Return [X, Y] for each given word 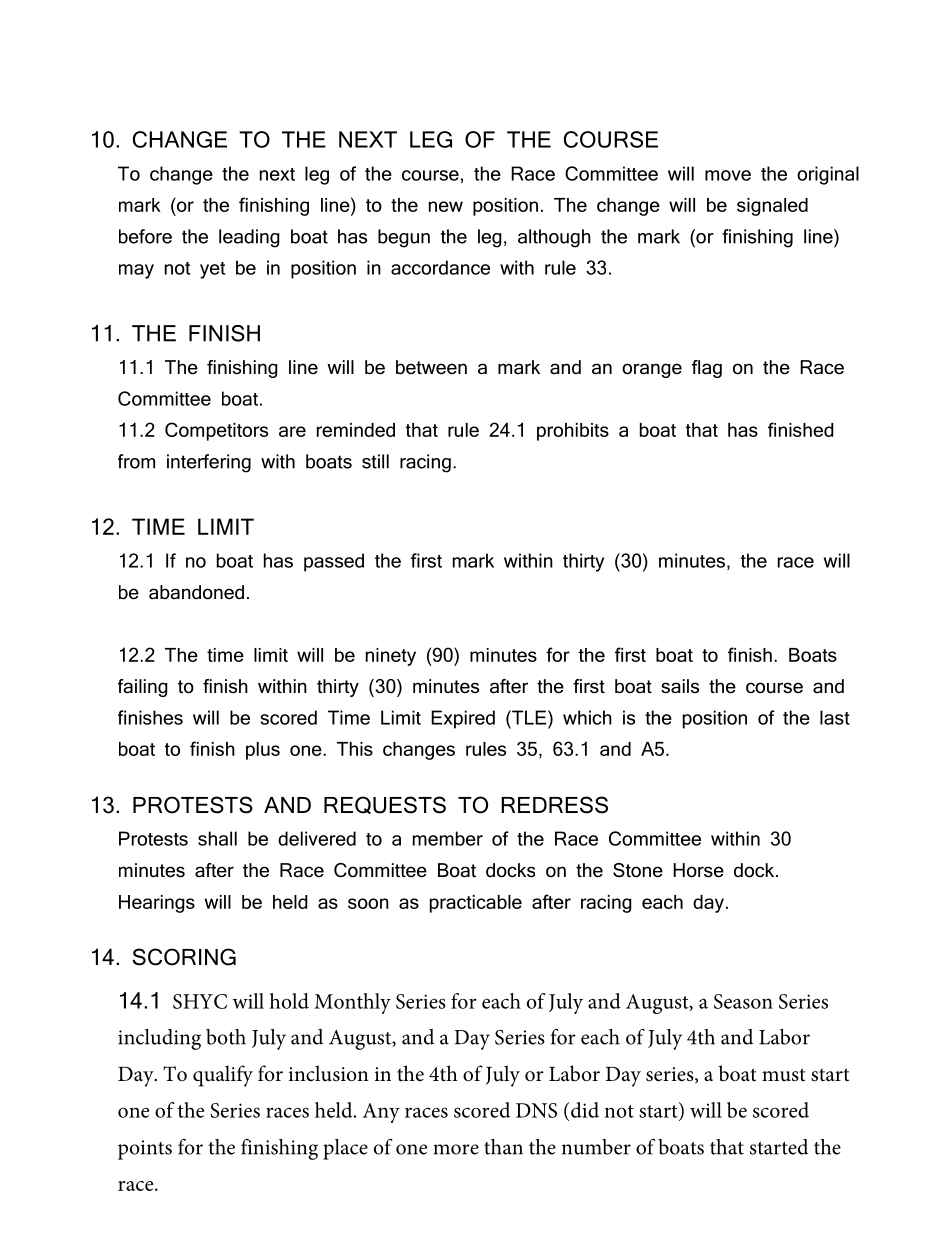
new [446, 206]
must [783, 1075]
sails [680, 686]
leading [249, 238]
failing [143, 688]
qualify [223, 1076]
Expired [463, 719]
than [503, 1147]
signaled [772, 207]
